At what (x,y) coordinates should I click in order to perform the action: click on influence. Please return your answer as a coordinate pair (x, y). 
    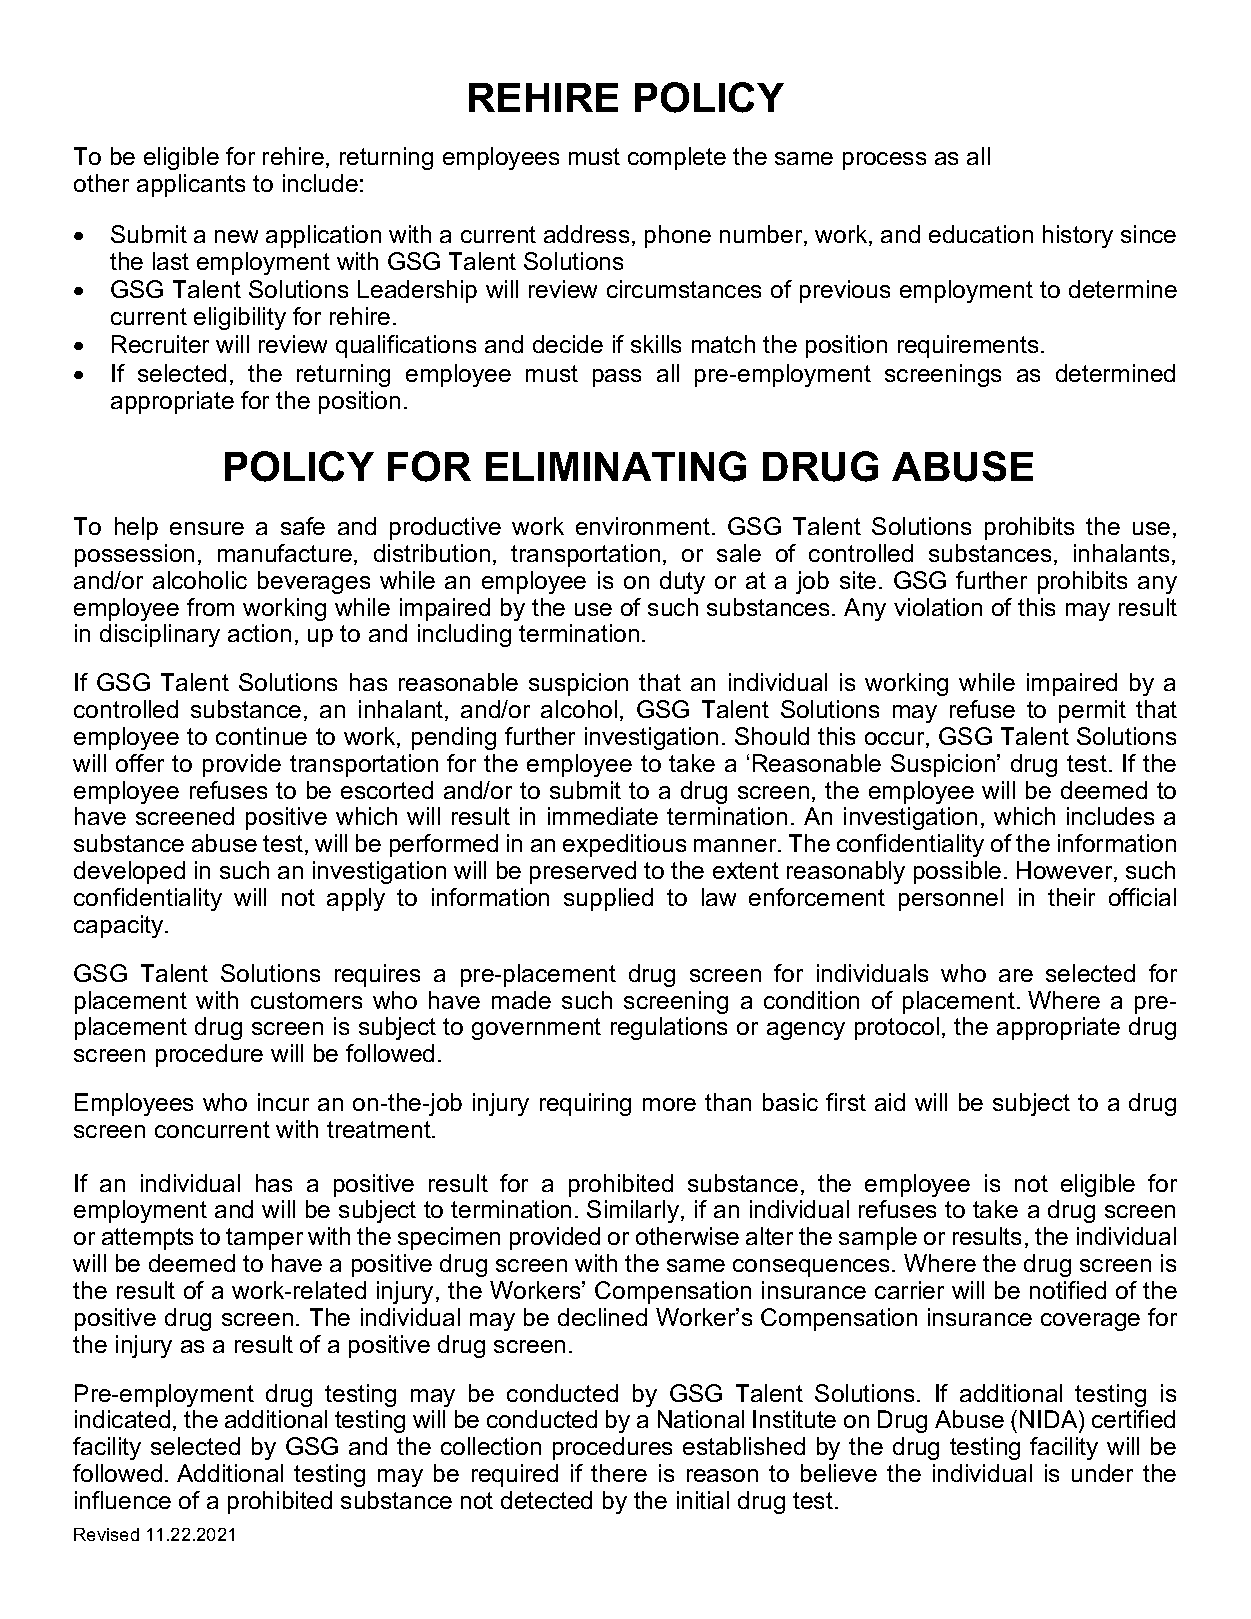
    Looking at the image, I should click on (123, 1500).
